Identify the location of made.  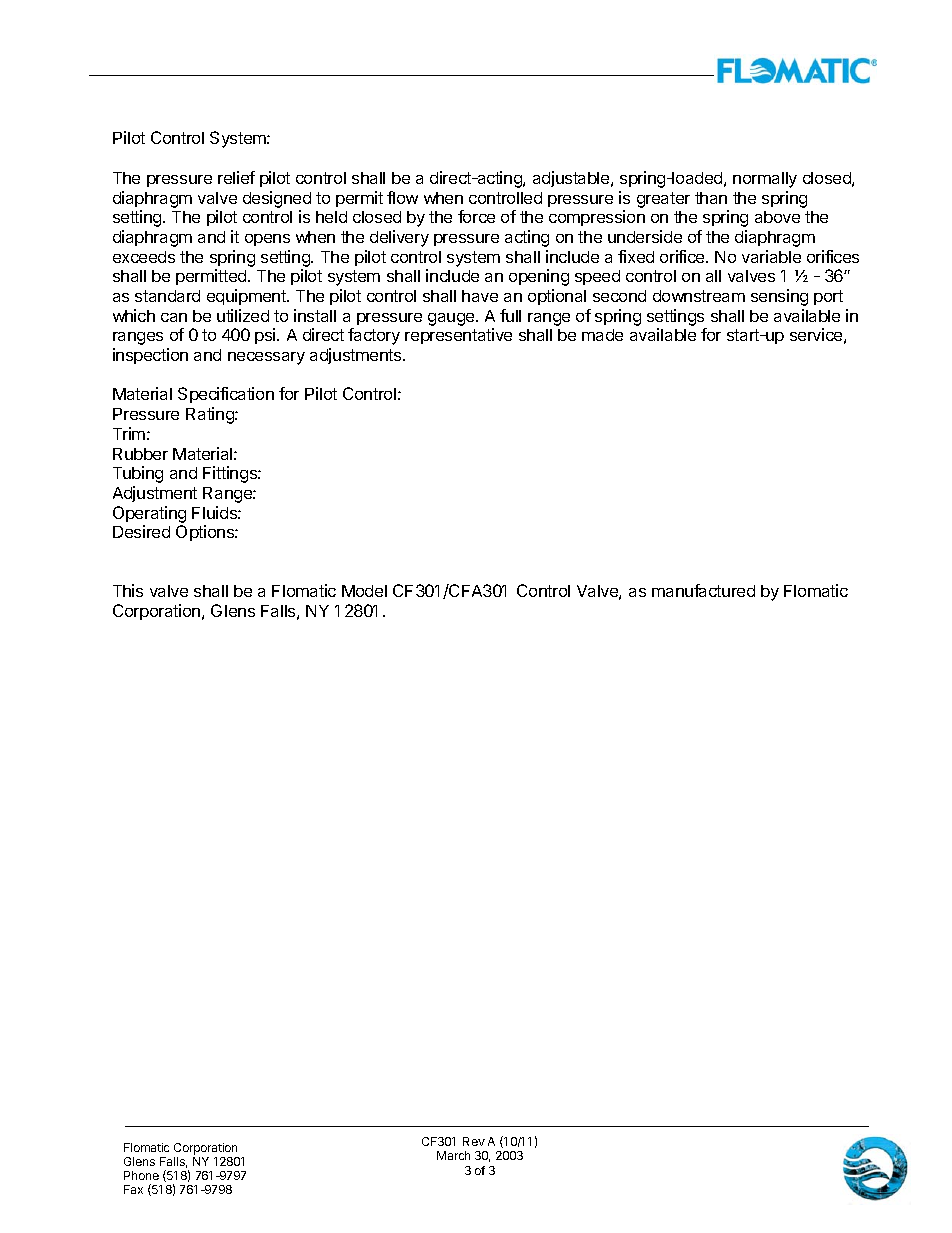
(602, 335).
